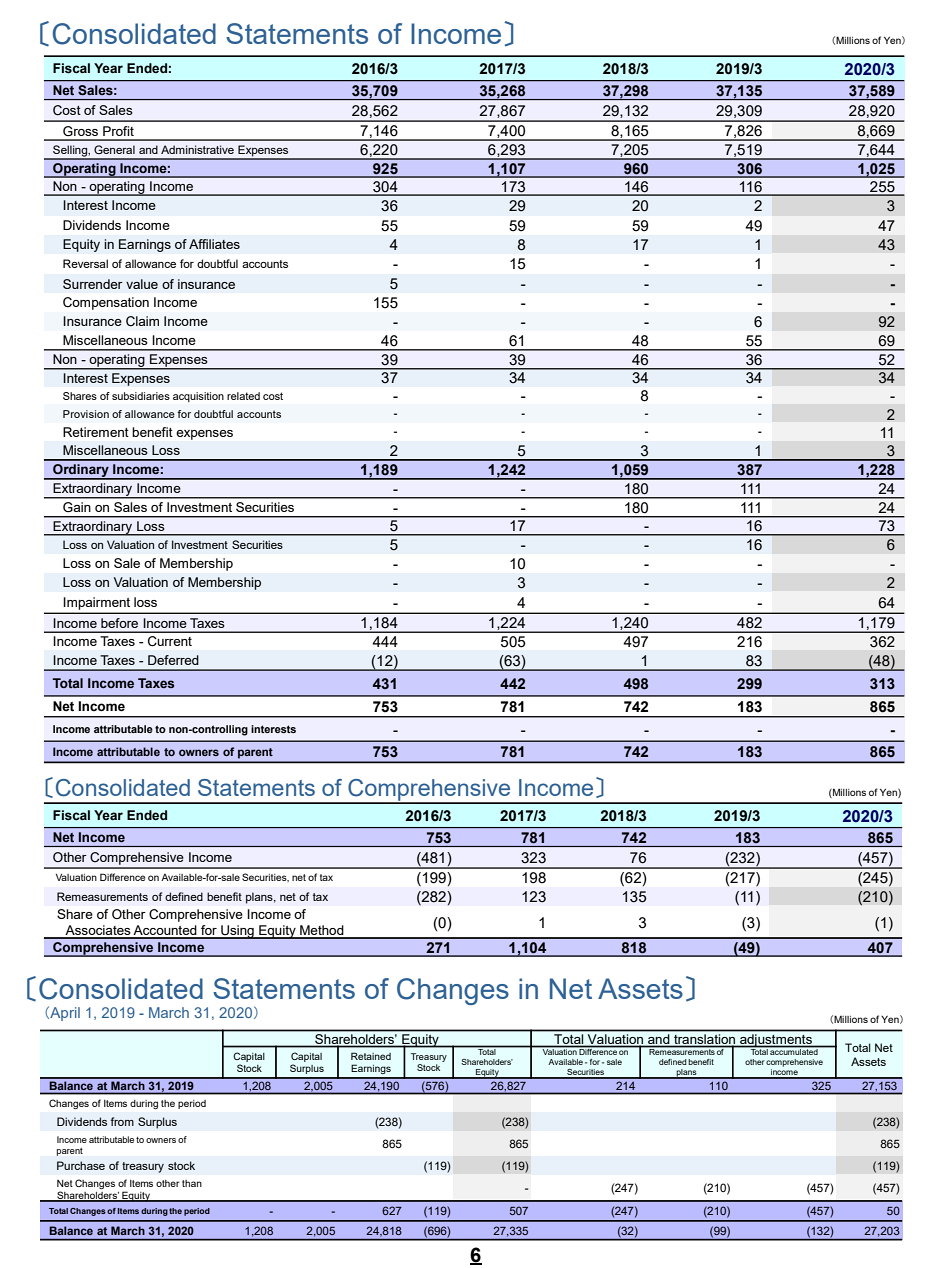 This image has height=1268, width=952. What do you see at coordinates (237, 932) in the image?
I see `Using` at bounding box center [237, 932].
